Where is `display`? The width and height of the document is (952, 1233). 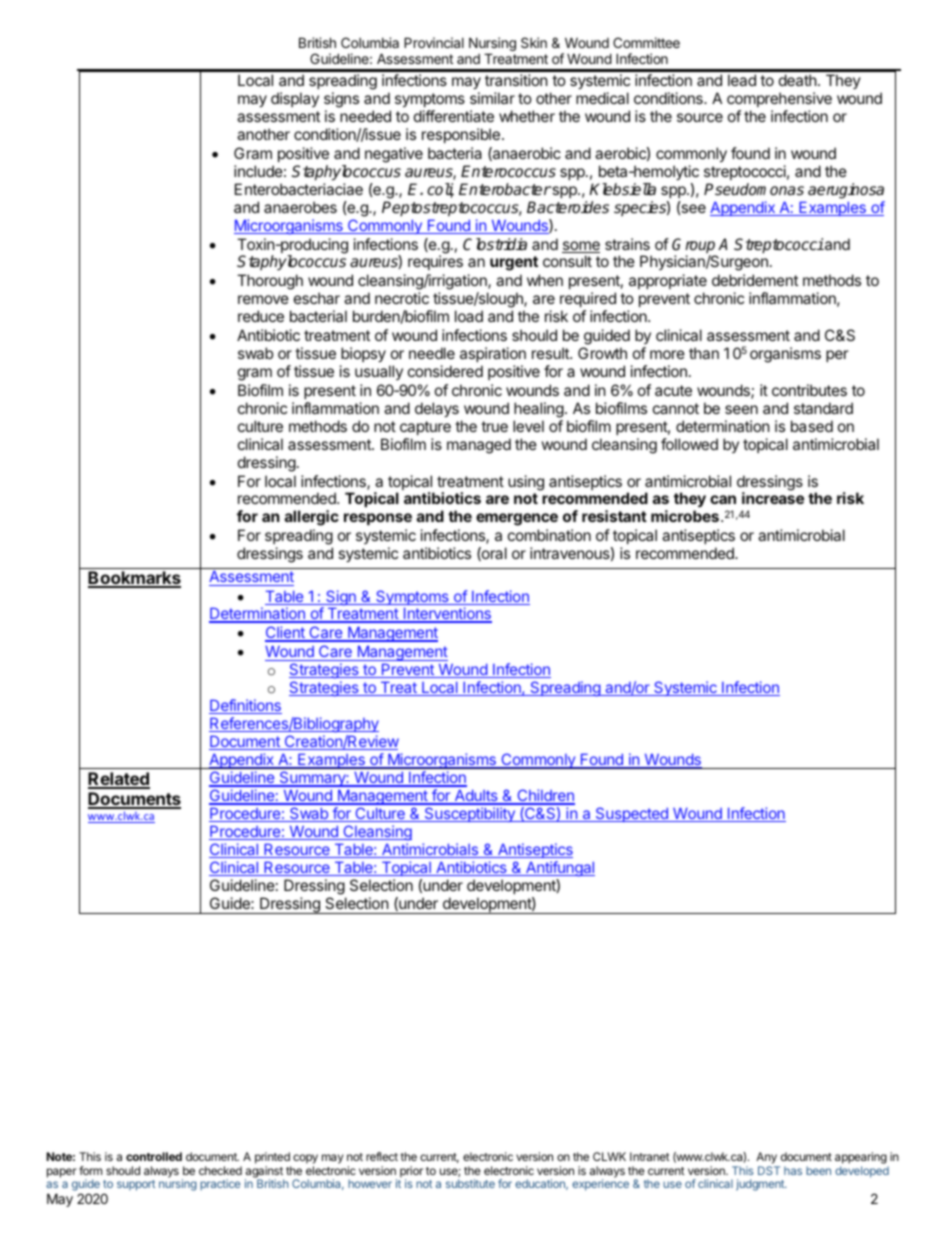
display is located at coordinates (295, 99).
